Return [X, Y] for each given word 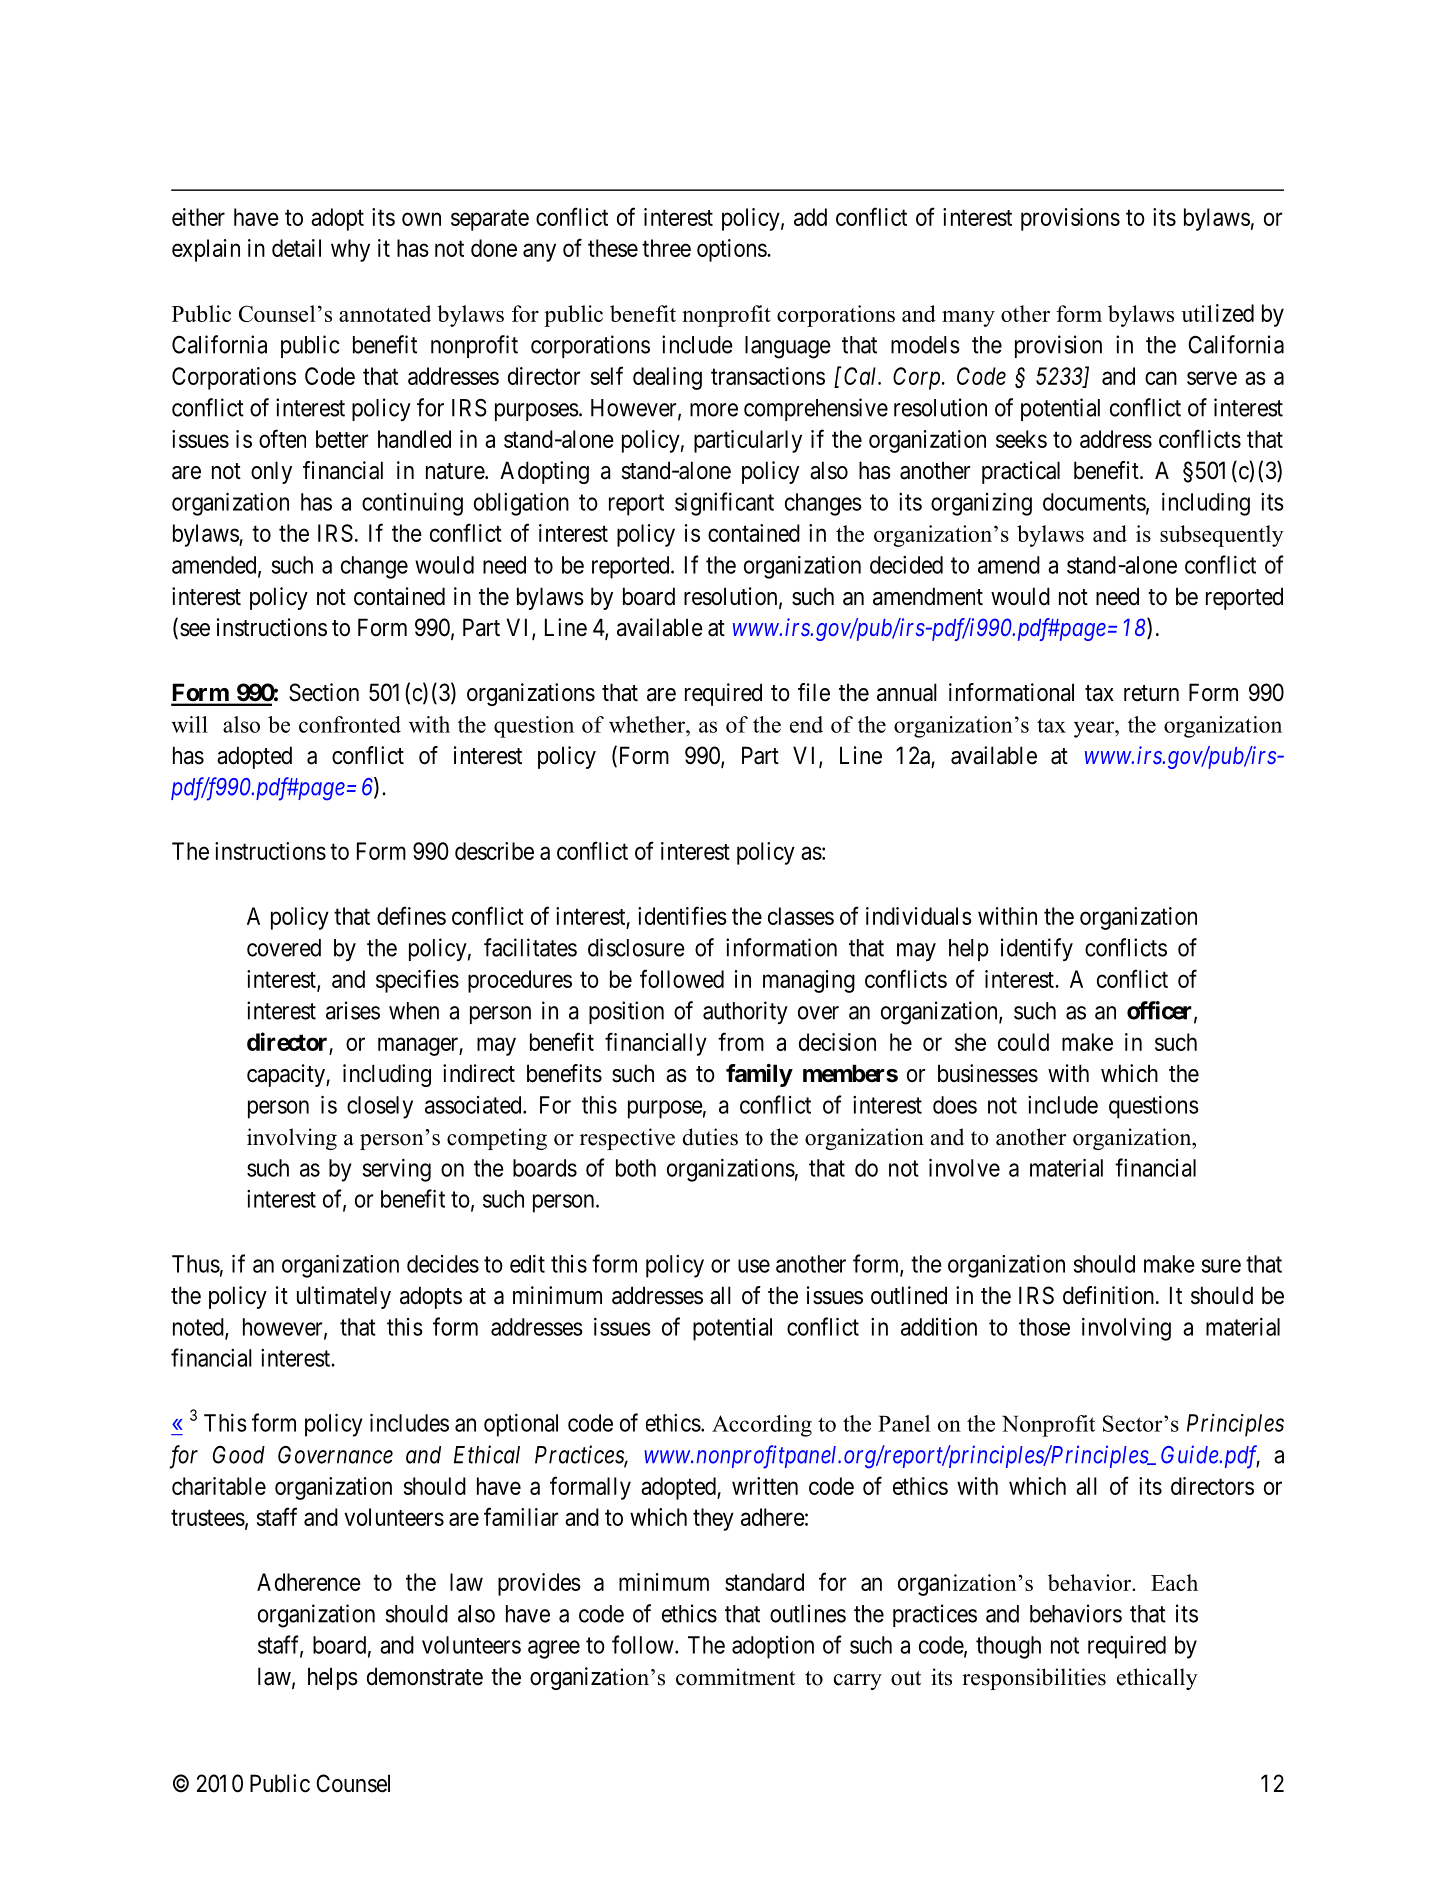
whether [648, 724]
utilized [1217, 313]
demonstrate [425, 1676]
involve [964, 1168]
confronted [350, 724]
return [1151, 693]
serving [396, 1170]
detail [296, 248]
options [732, 250]
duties [710, 1137]
